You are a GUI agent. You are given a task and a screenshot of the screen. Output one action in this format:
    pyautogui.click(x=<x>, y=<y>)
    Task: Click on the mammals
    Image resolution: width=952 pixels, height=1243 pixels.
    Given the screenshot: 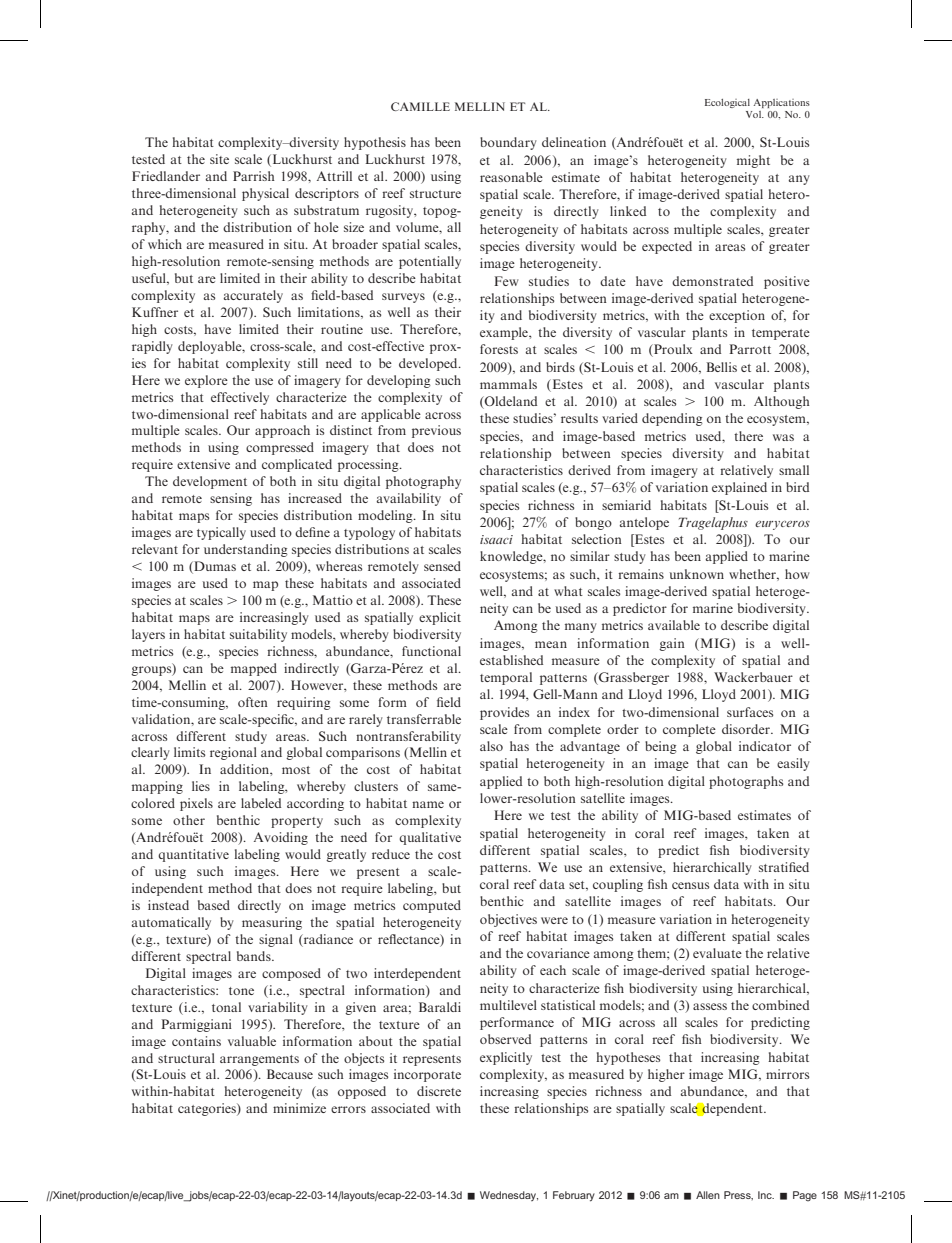 What is the action you would take?
    pyautogui.click(x=508, y=384)
